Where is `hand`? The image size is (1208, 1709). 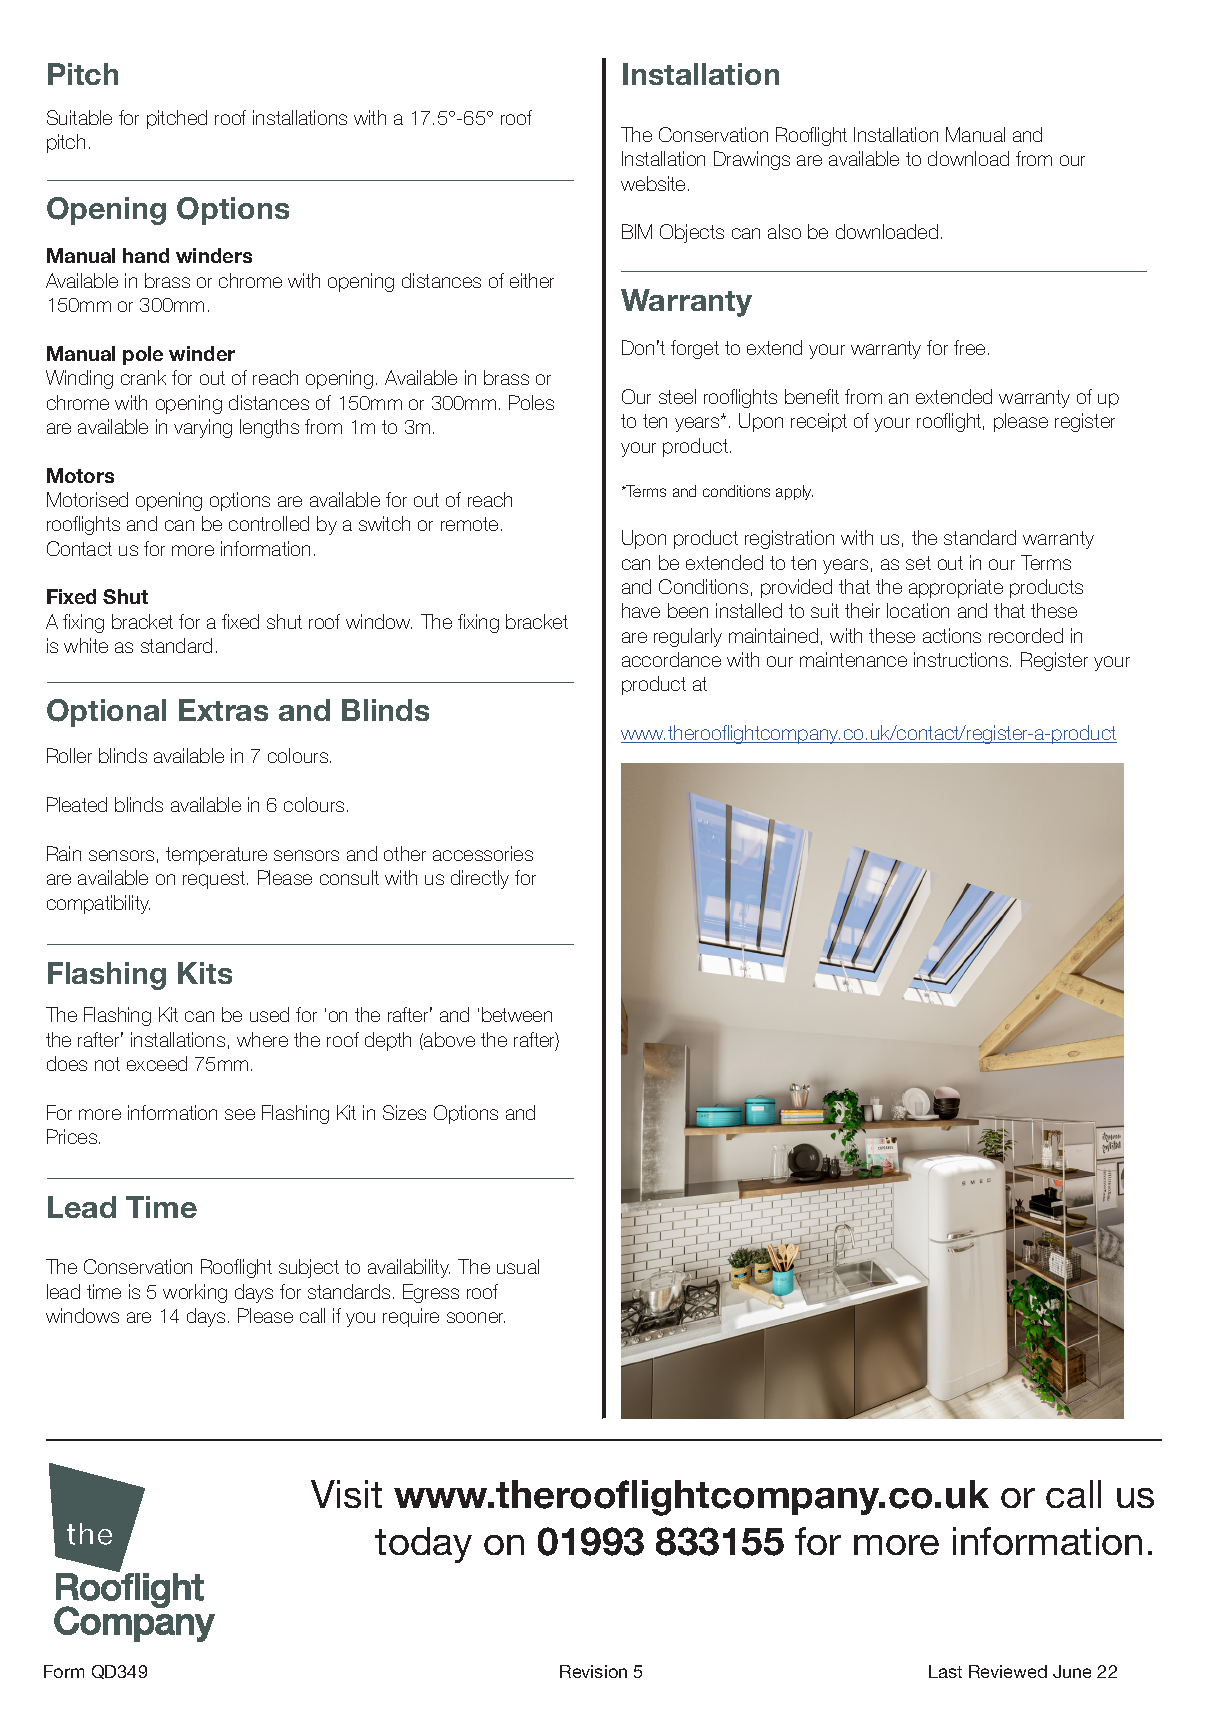
hand is located at coordinates (146, 255).
